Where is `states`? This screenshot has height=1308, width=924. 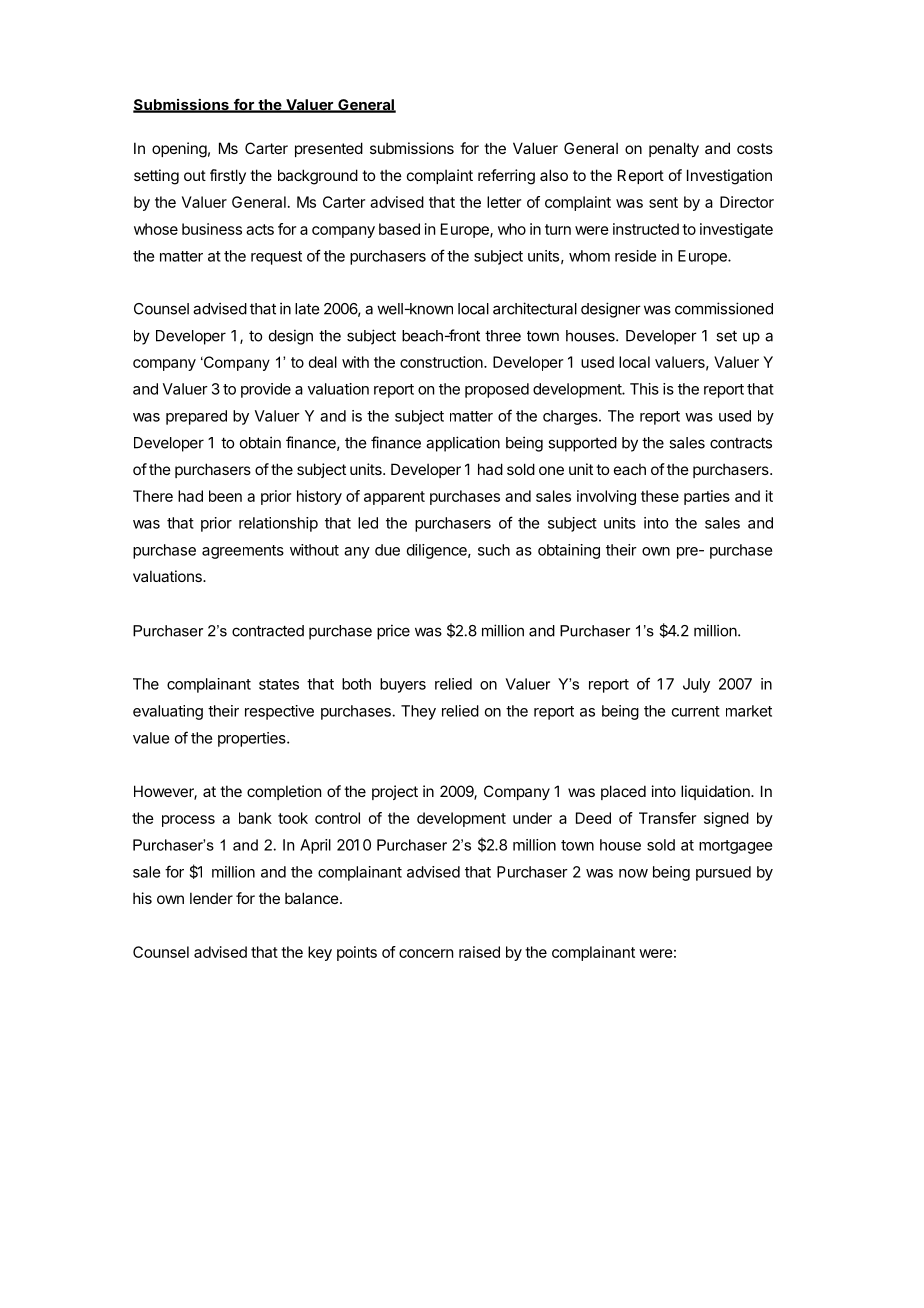
states is located at coordinates (279, 684).
